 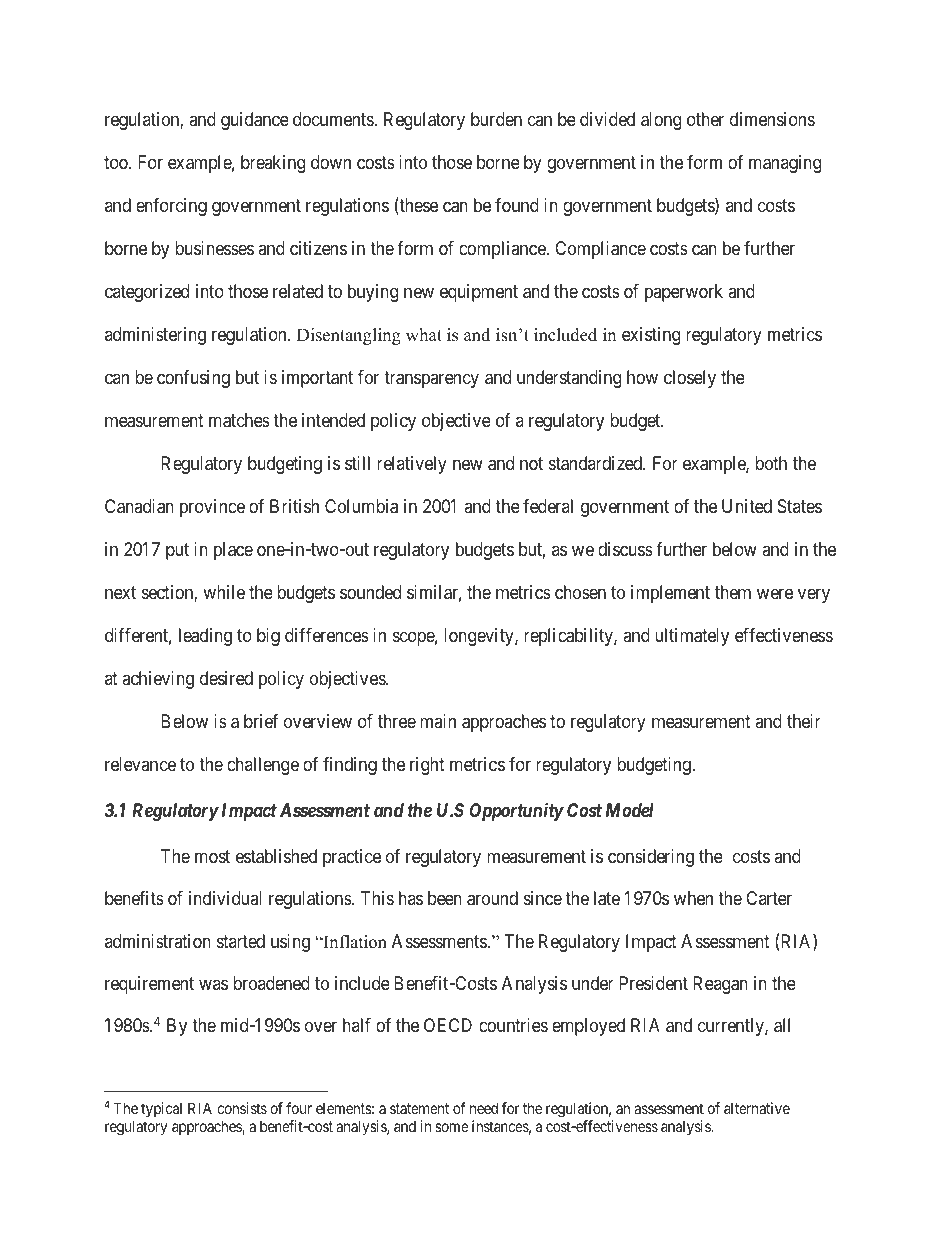 I want to click on typical, so click(x=161, y=1109).
